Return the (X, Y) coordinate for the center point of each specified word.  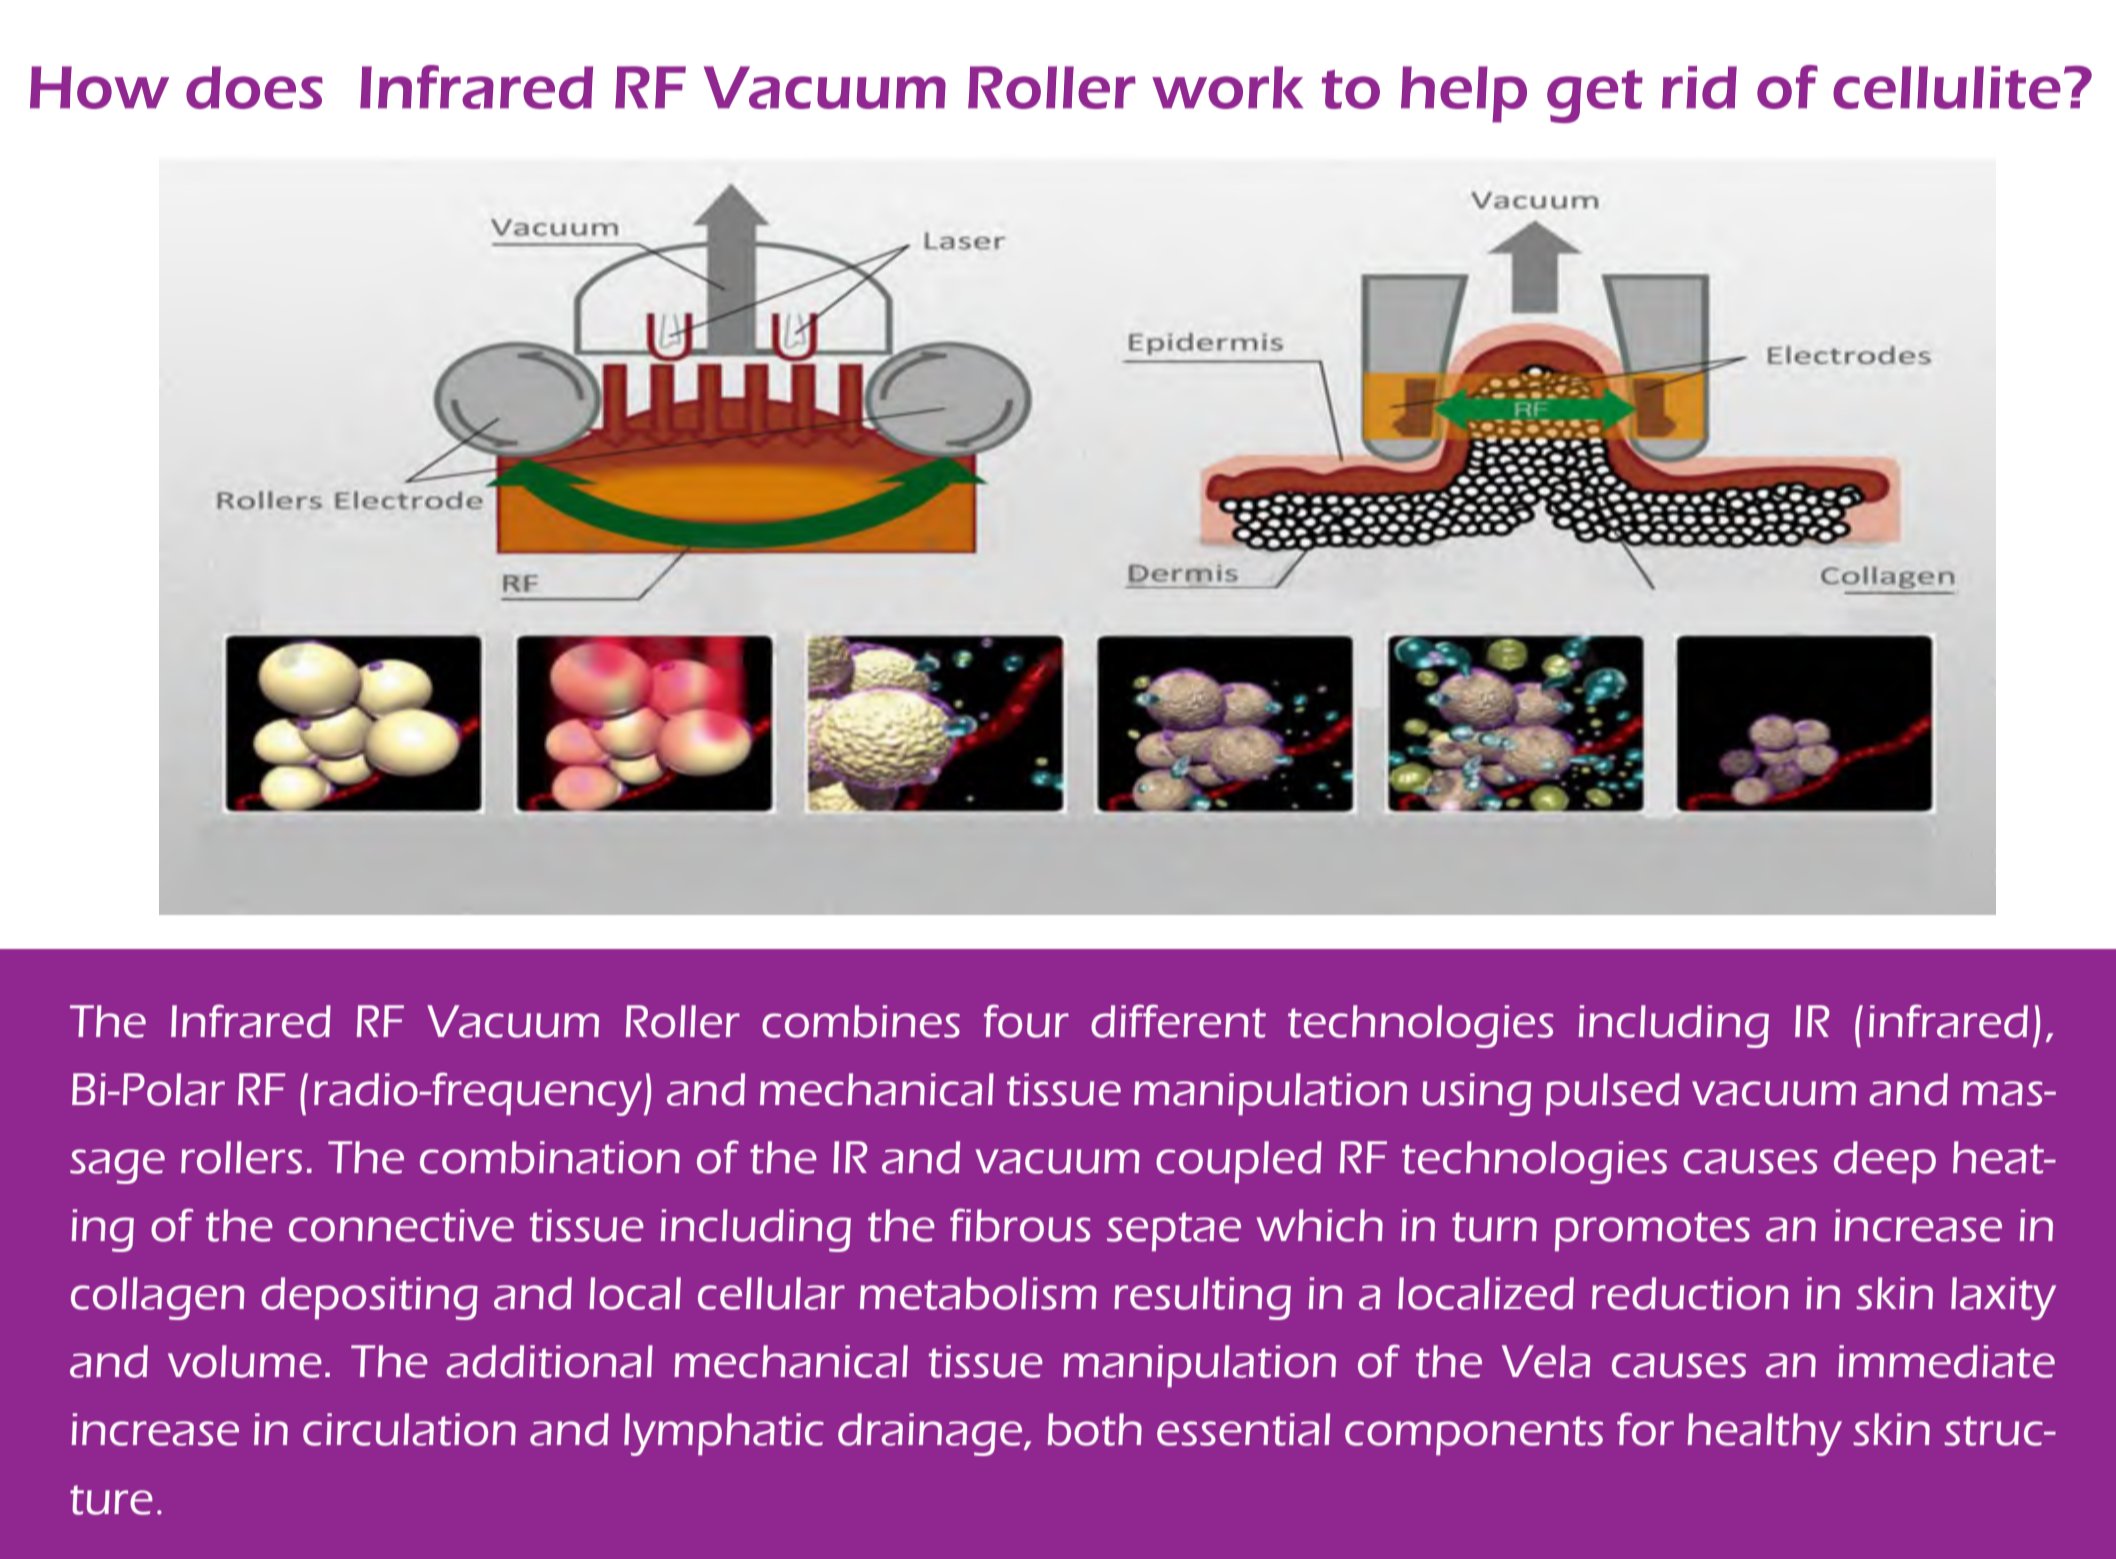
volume (245, 1361)
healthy (1765, 1434)
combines (861, 1021)
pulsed (1613, 1094)
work (1227, 87)
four (1026, 1021)
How (99, 87)
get (1595, 96)
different (1178, 1021)
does (254, 87)
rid (1699, 87)
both (1095, 1429)
